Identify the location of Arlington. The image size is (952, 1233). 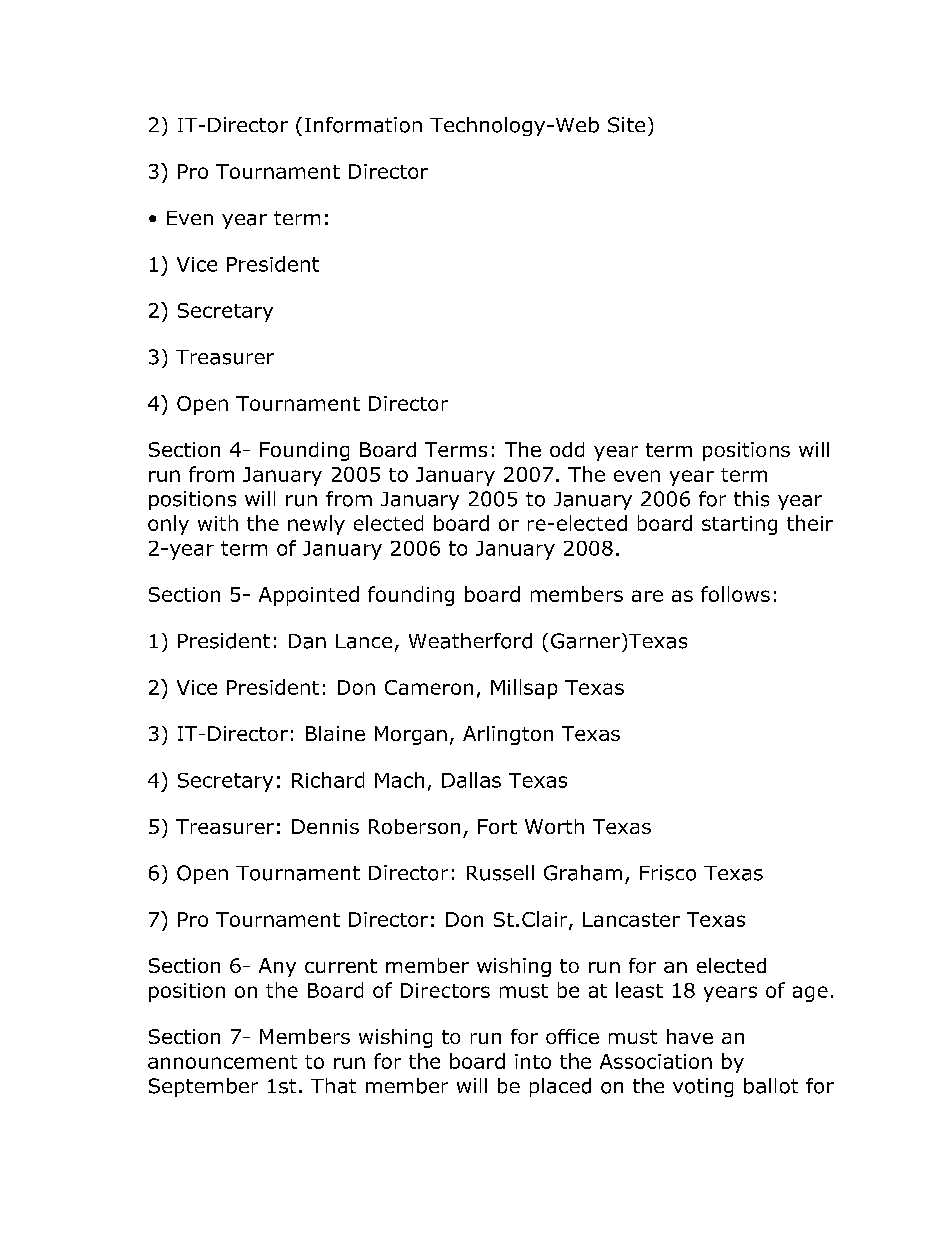
(508, 735).
